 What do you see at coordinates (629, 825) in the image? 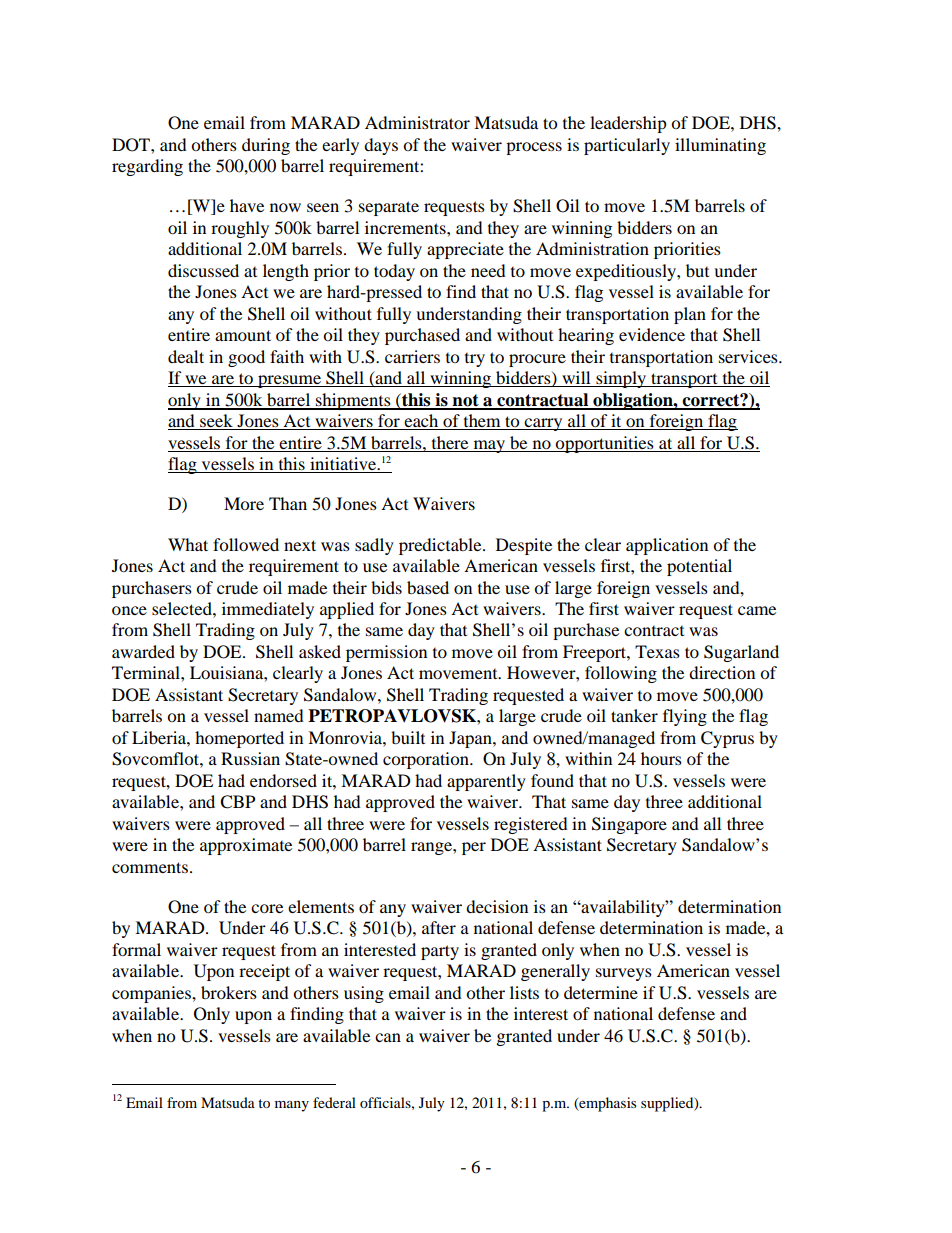
I see `Singapore` at bounding box center [629, 825].
